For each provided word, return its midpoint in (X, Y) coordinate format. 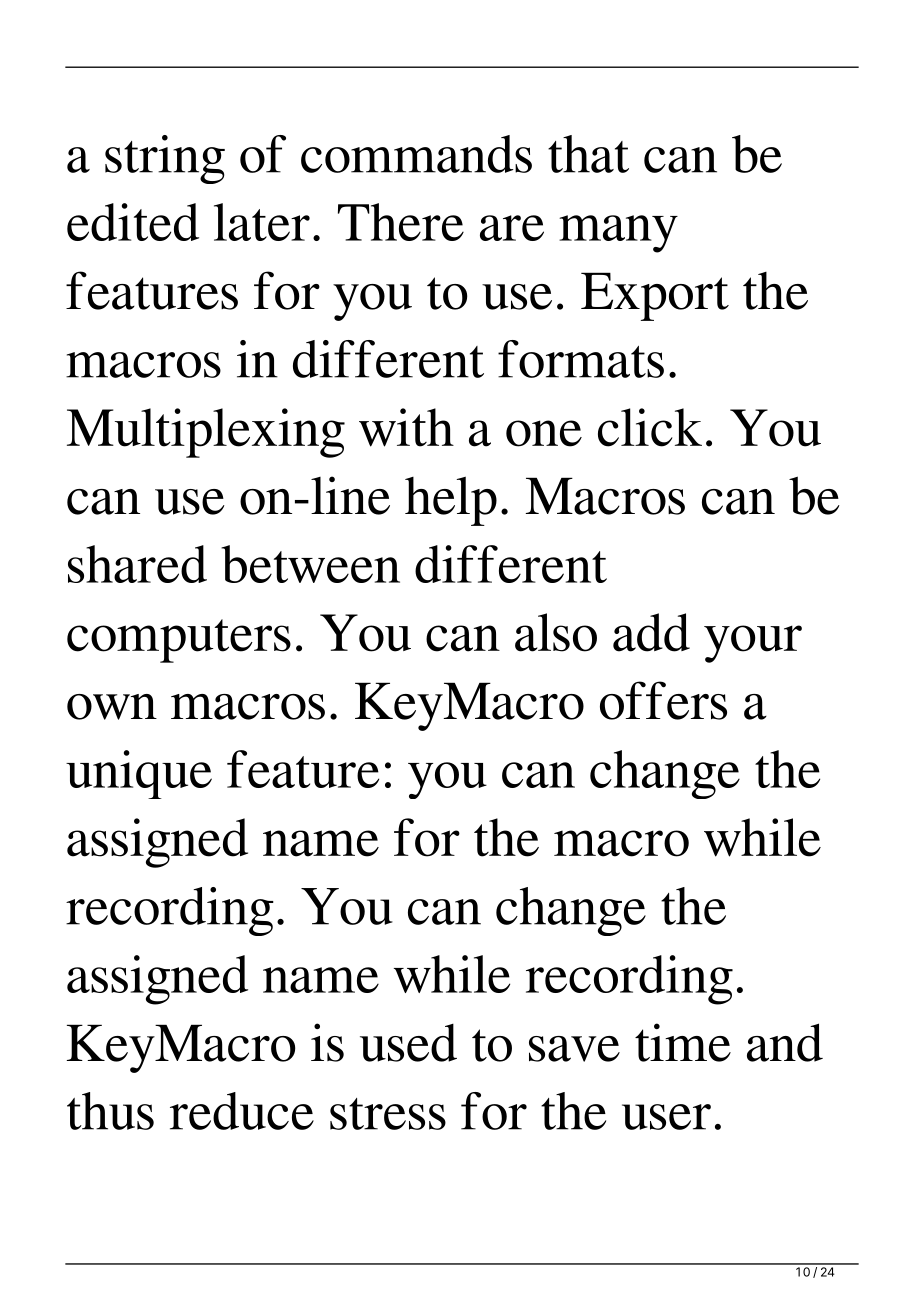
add (651, 632)
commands (416, 154)
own (112, 707)
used (408, 1043)
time (683, 1042)
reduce (242, 1111)
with (406, 427)
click (650, 427)
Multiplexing (206, 433)
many (618, 234)
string (165, 159)
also (556, 632)
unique (139, 774)
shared (137, 564)
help (451, 501)
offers (663, 700)
